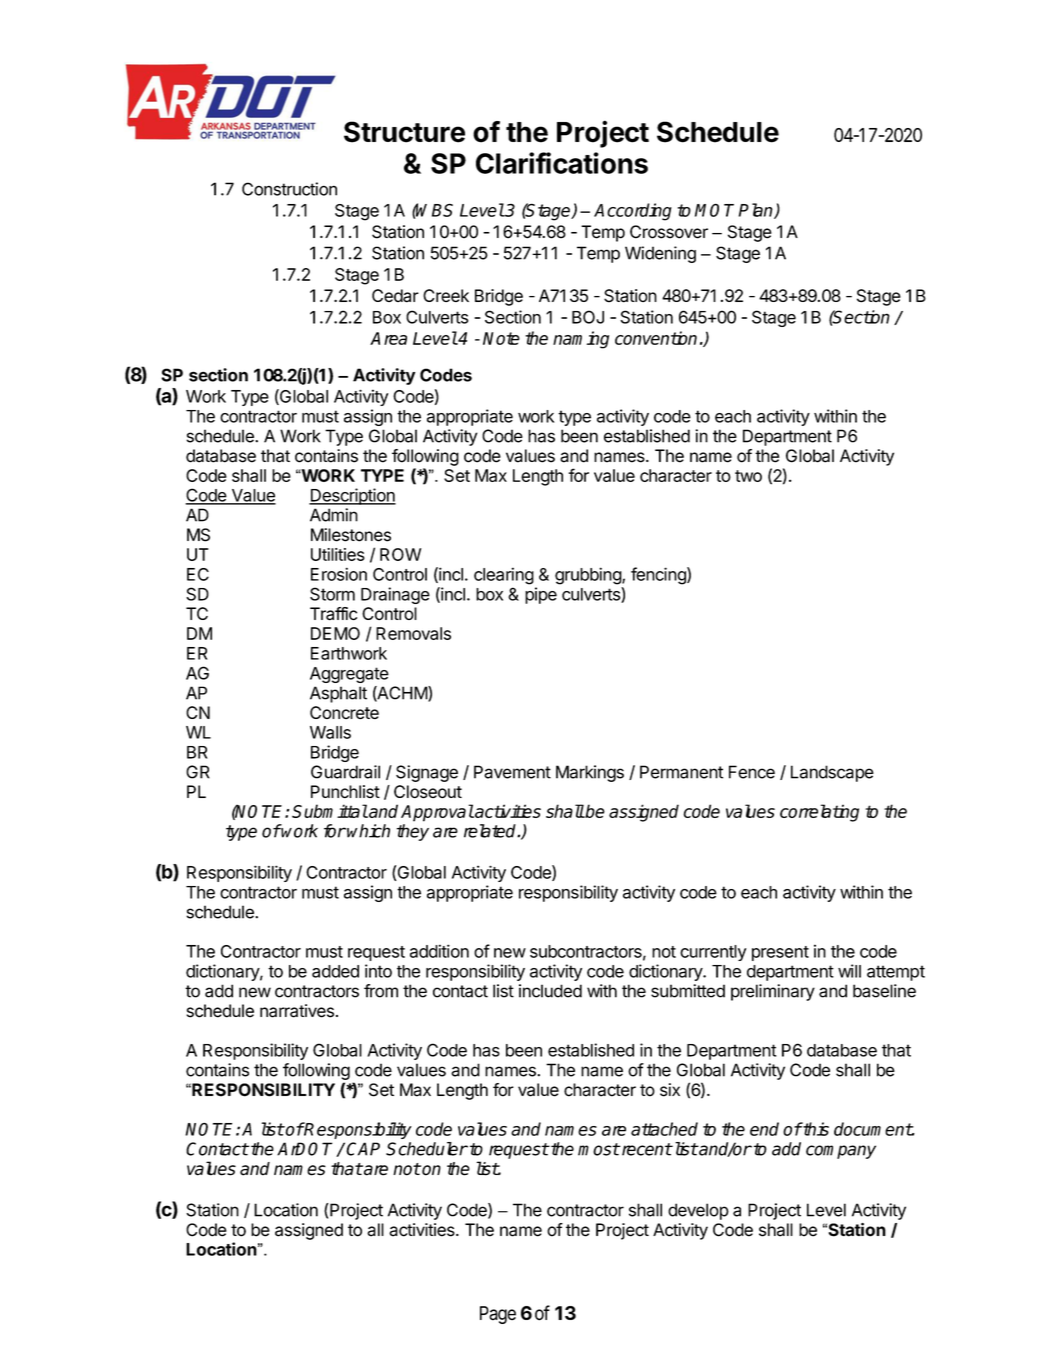  I want to click on Plan, so click(757, 211).
